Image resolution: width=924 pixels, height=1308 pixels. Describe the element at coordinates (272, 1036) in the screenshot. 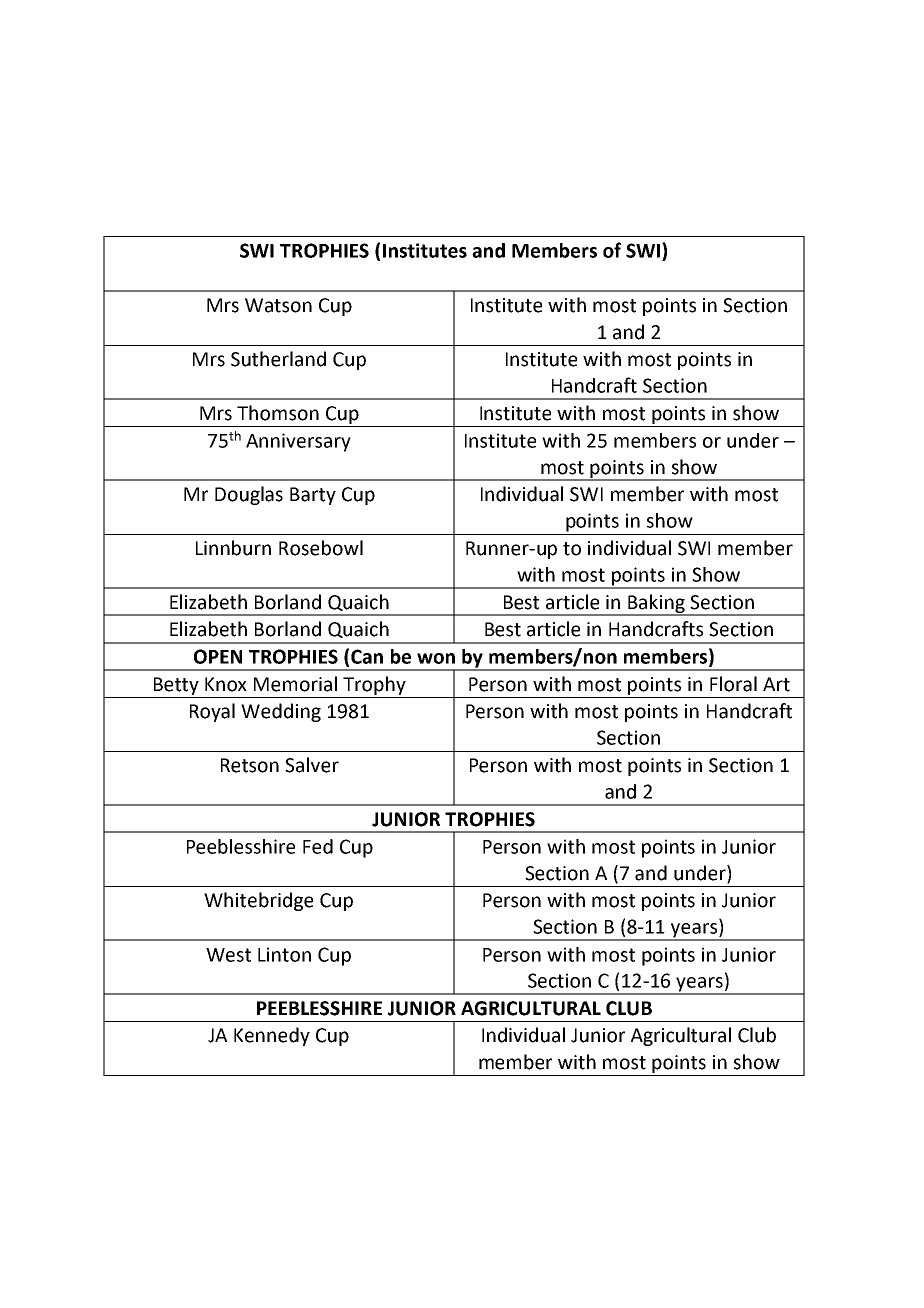

I see `Kennedy` at that location.
